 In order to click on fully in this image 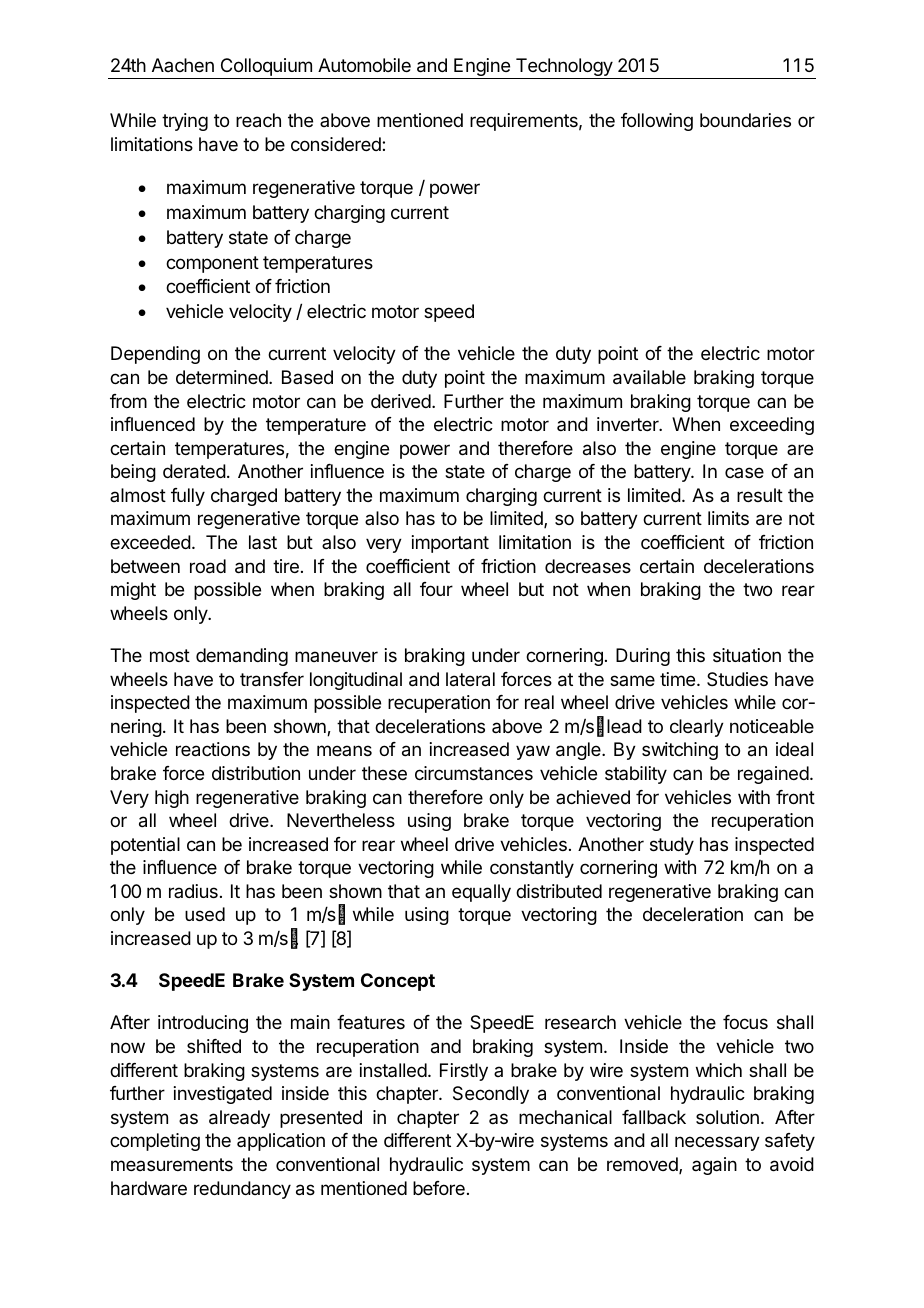, I will do `click(188, 497)`.
